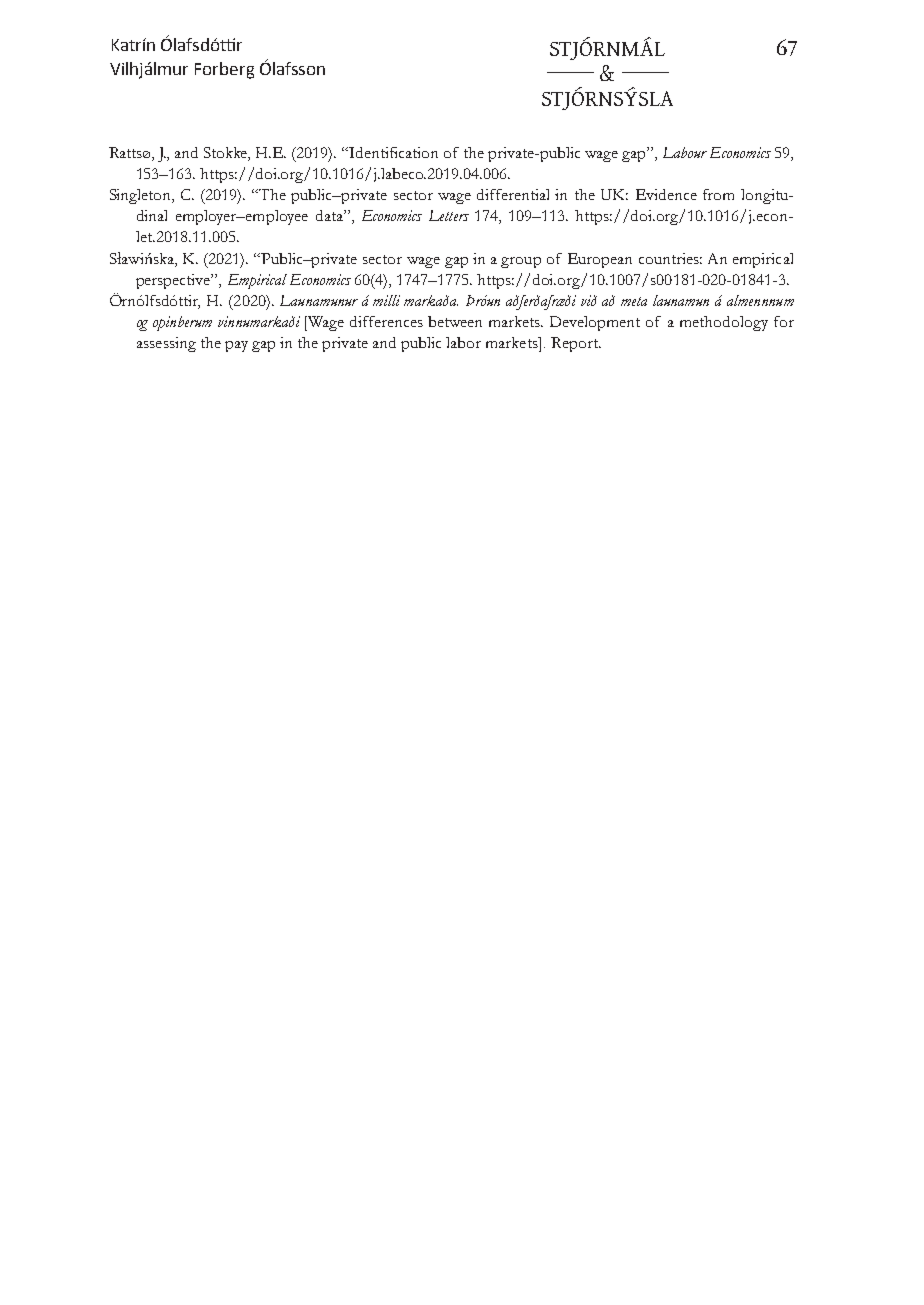 Image resolution: width=924 pixels, height=1305 pixels. Describe the element at coordinates (685, 152) in the screenshot. I see `Labour` at that location.
